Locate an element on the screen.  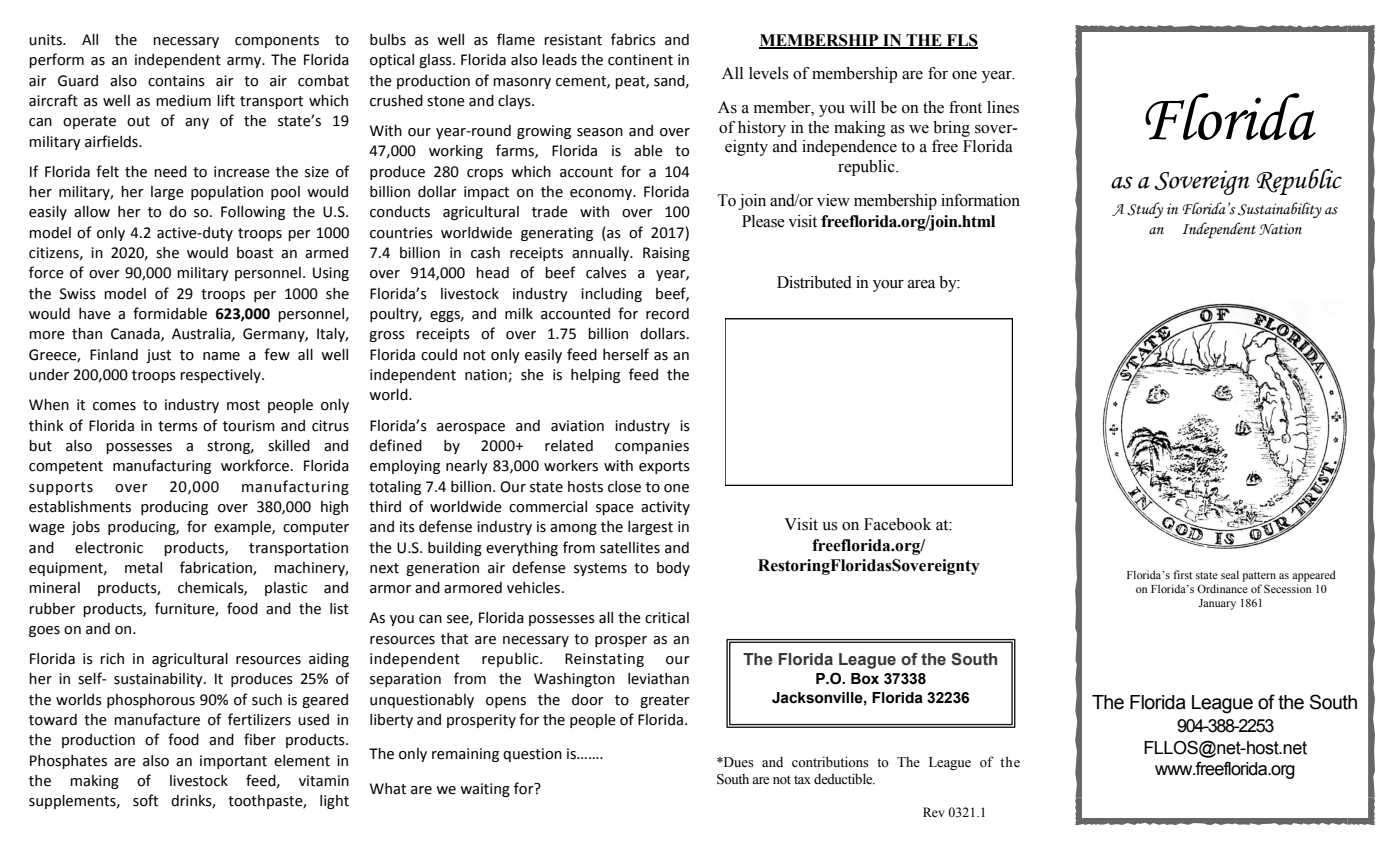
record is located at coordinates (667, 314).
